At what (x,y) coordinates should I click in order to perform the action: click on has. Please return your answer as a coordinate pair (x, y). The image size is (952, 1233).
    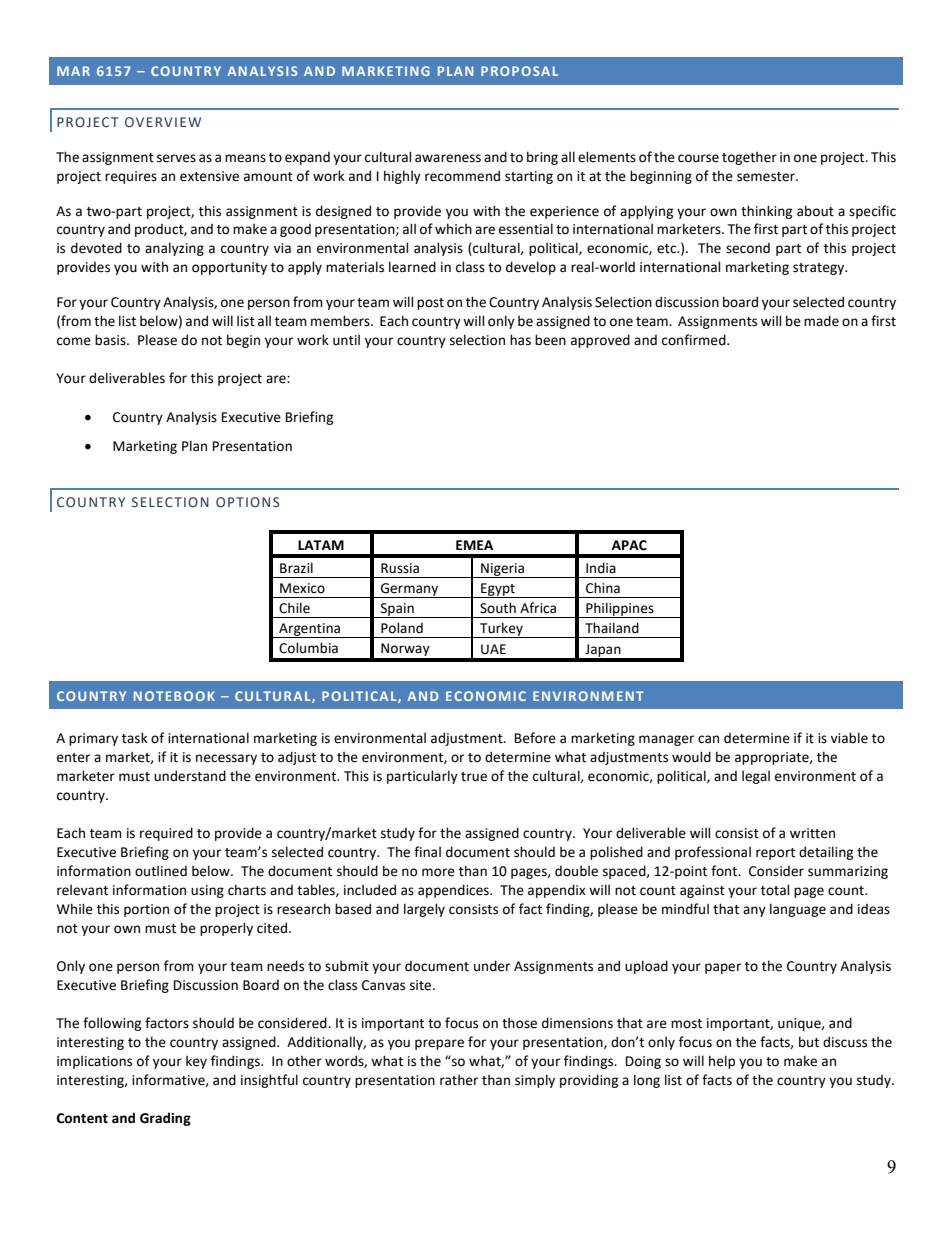
    Looking at the image, I should click on (520, 340).
